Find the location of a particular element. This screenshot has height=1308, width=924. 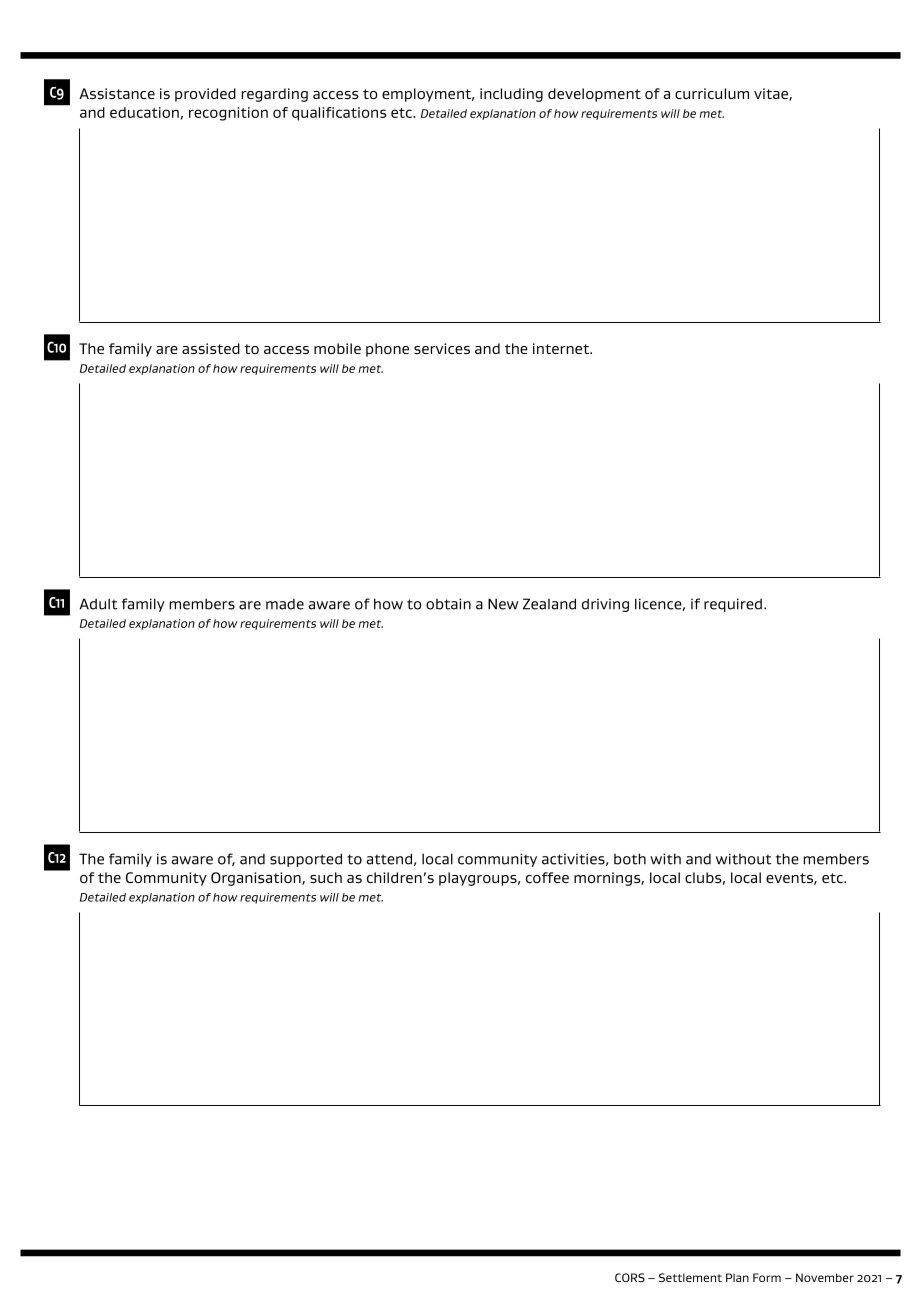

education is located at coordinates (144, 112).
